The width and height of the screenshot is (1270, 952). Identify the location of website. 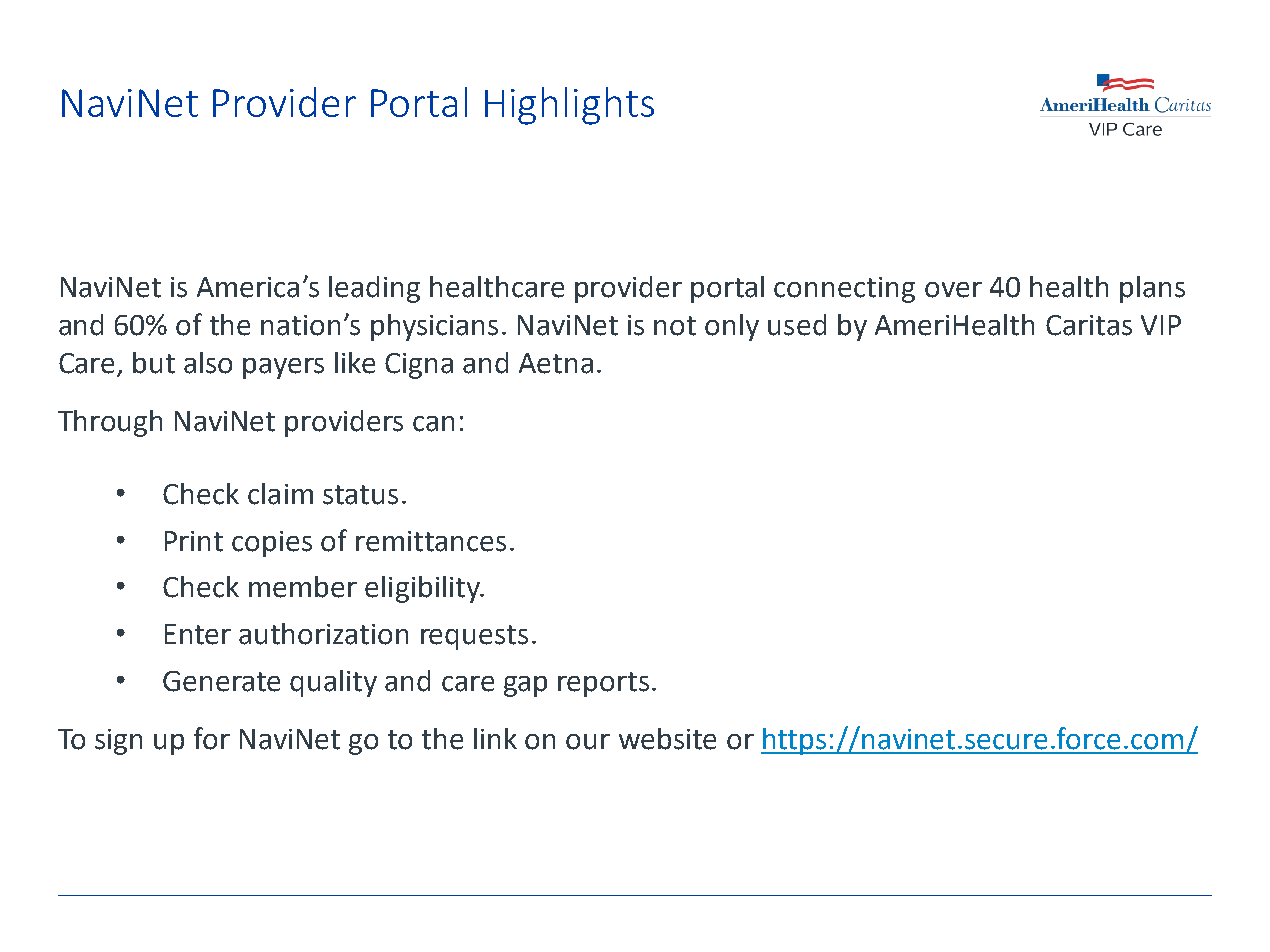
(667, 739).
